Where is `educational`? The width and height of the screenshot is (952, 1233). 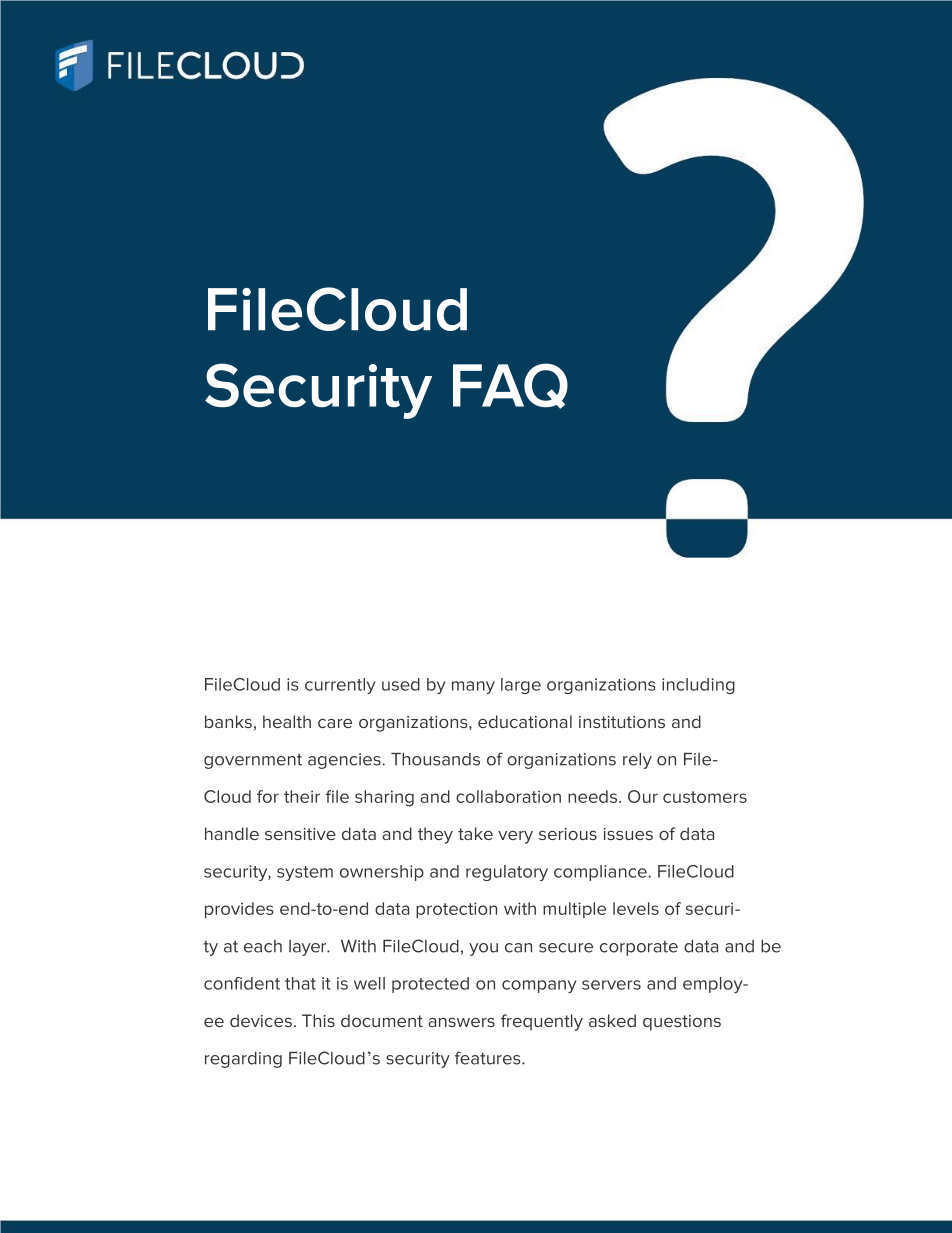
educational is located at coordinates (525, 721).
